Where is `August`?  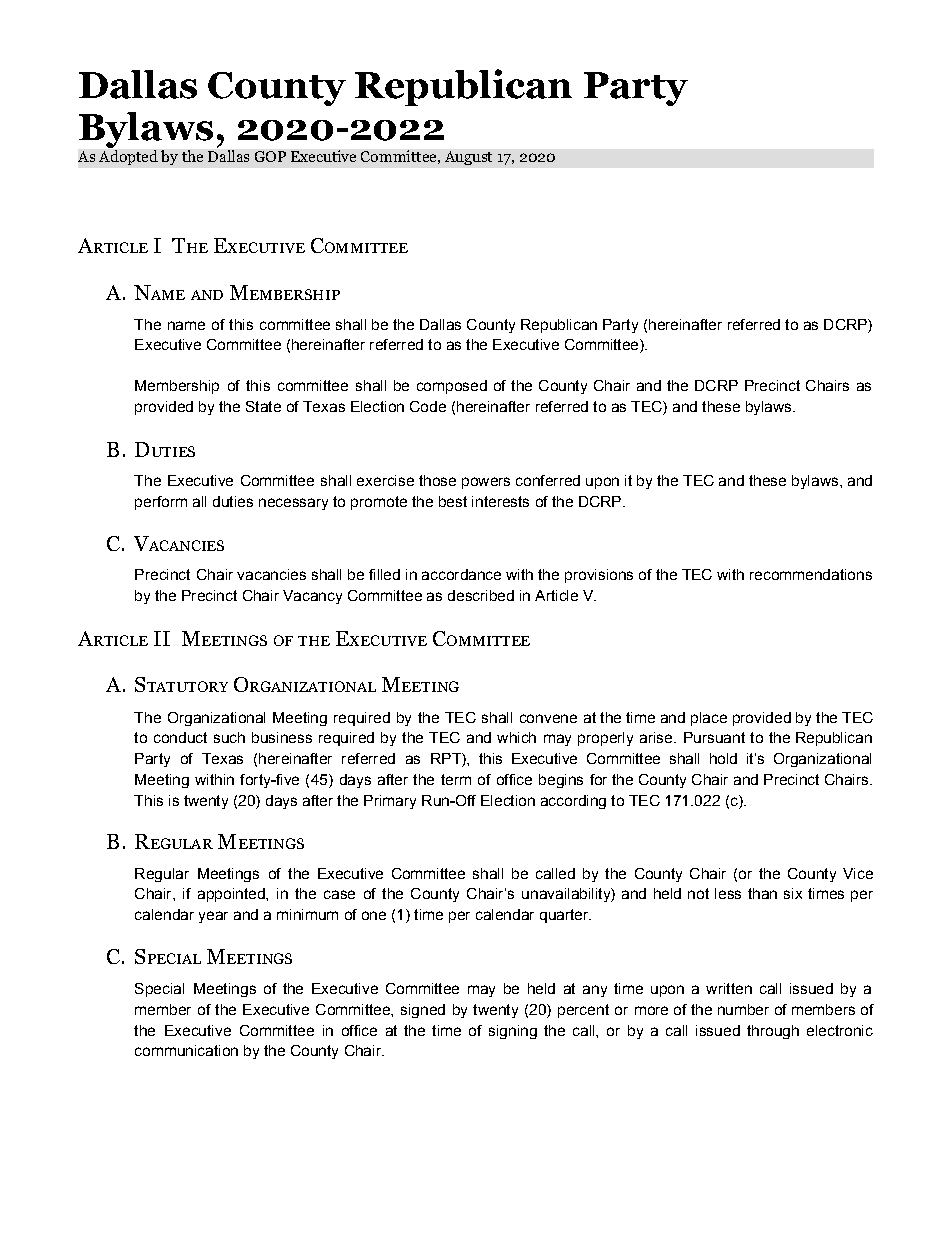
August is located at coordinates (468, 158).
